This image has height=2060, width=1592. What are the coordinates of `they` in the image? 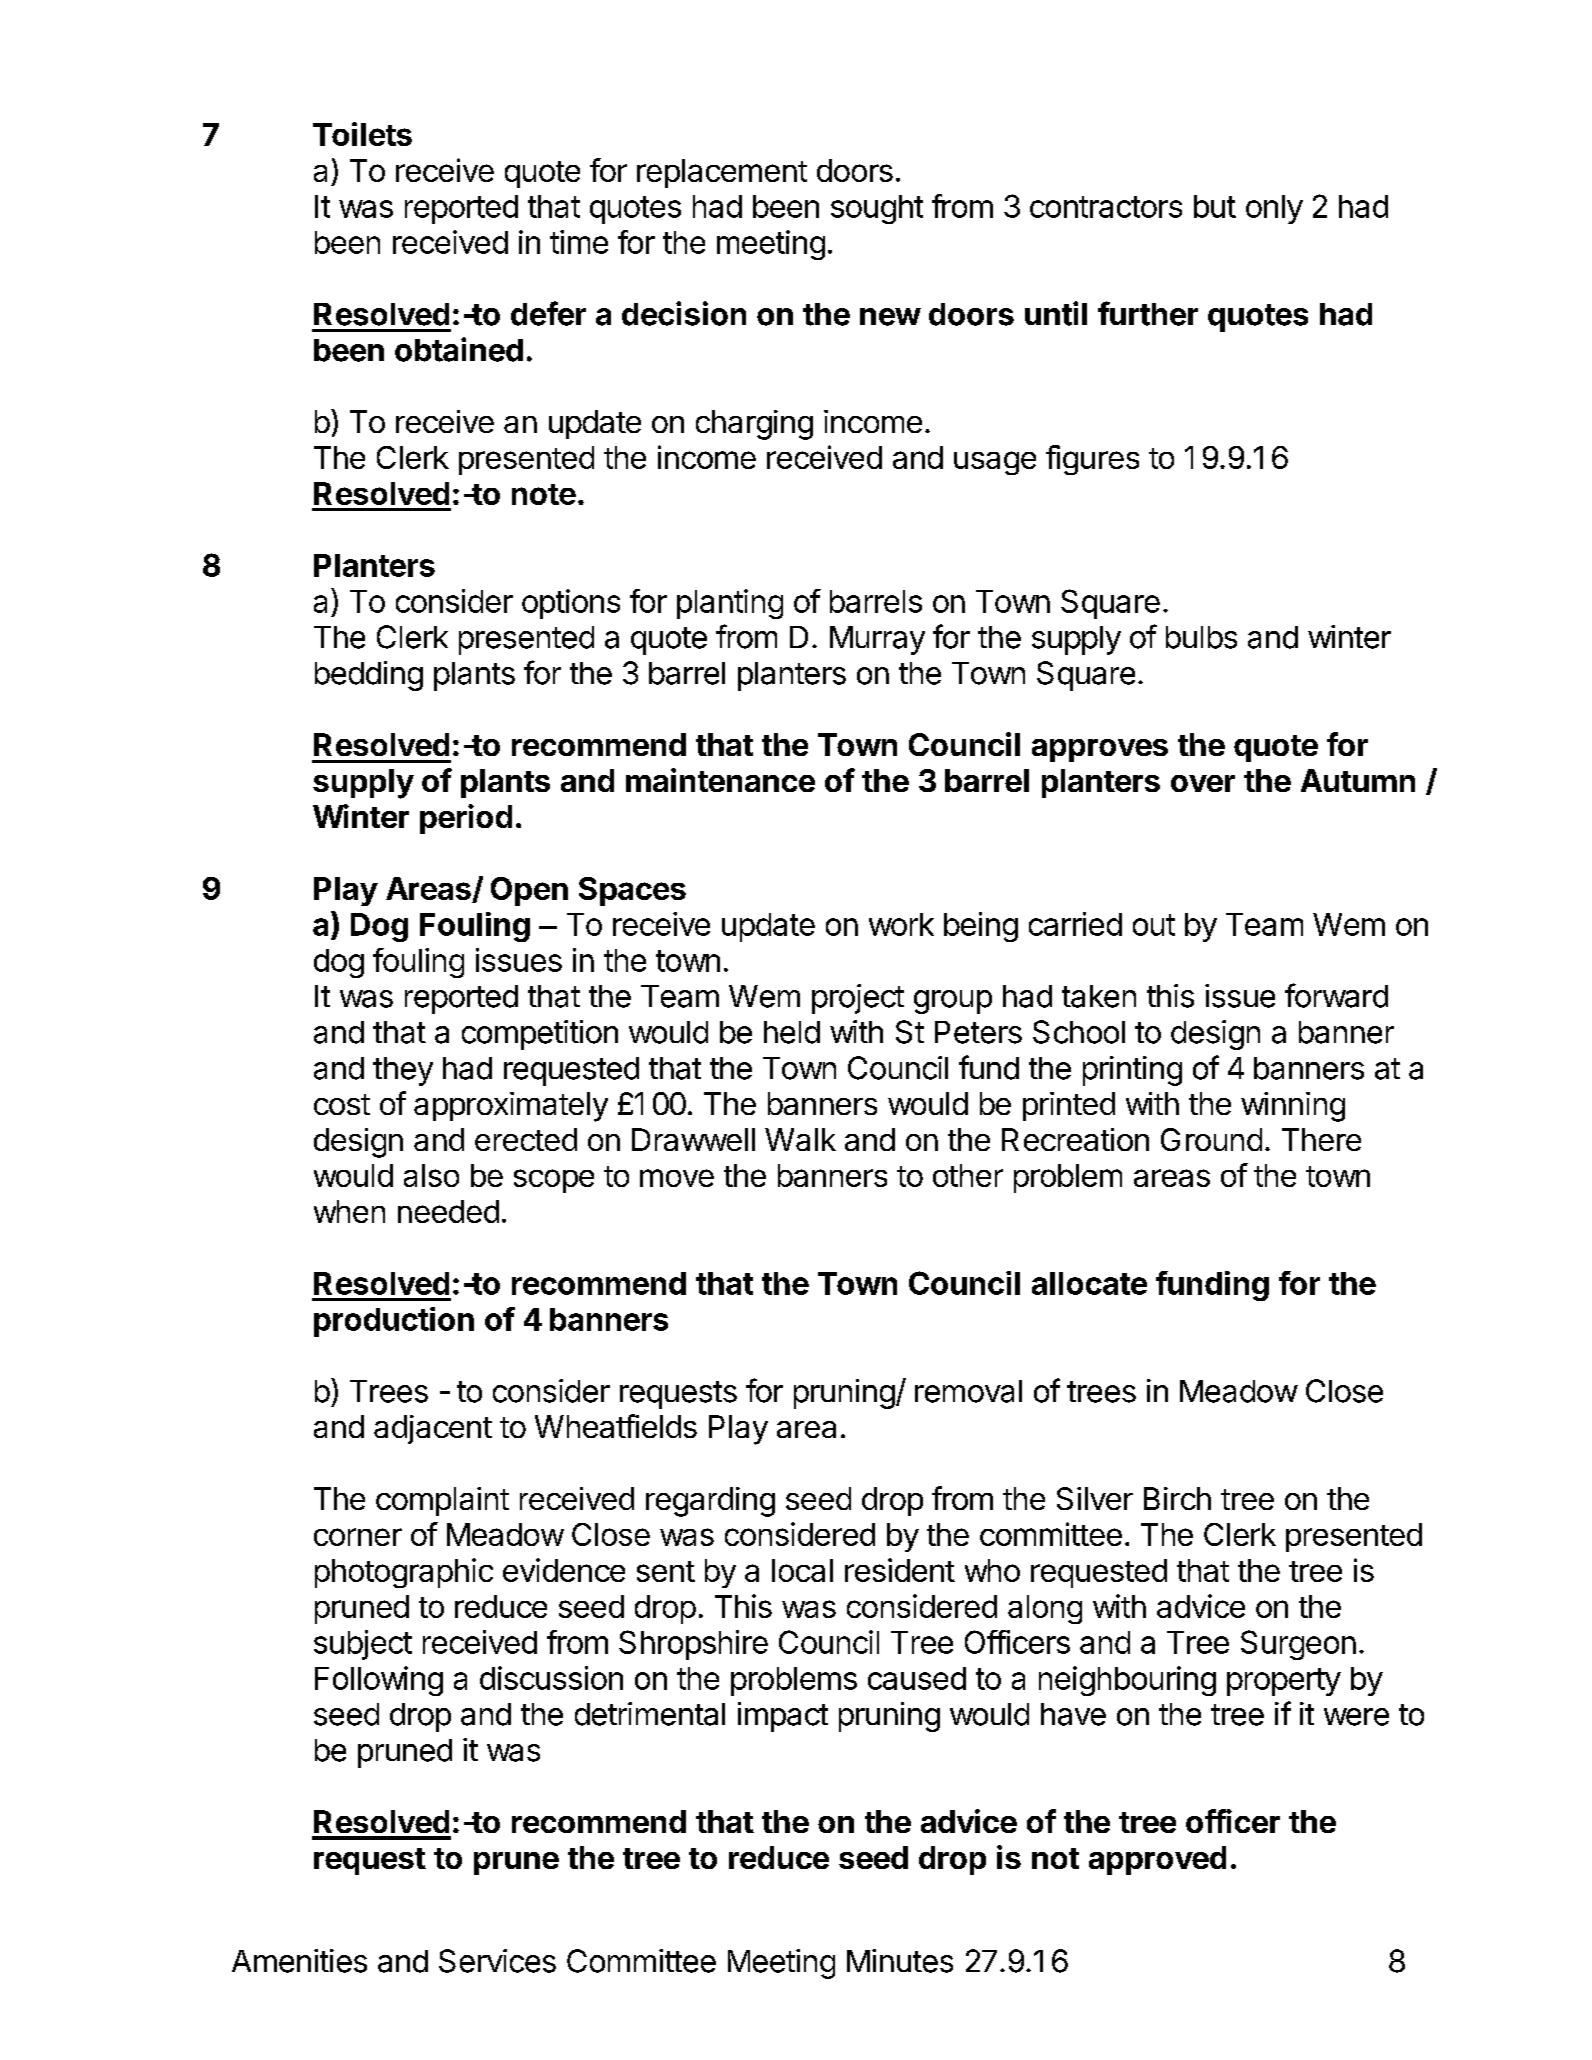 It's located at (403, 1071).
